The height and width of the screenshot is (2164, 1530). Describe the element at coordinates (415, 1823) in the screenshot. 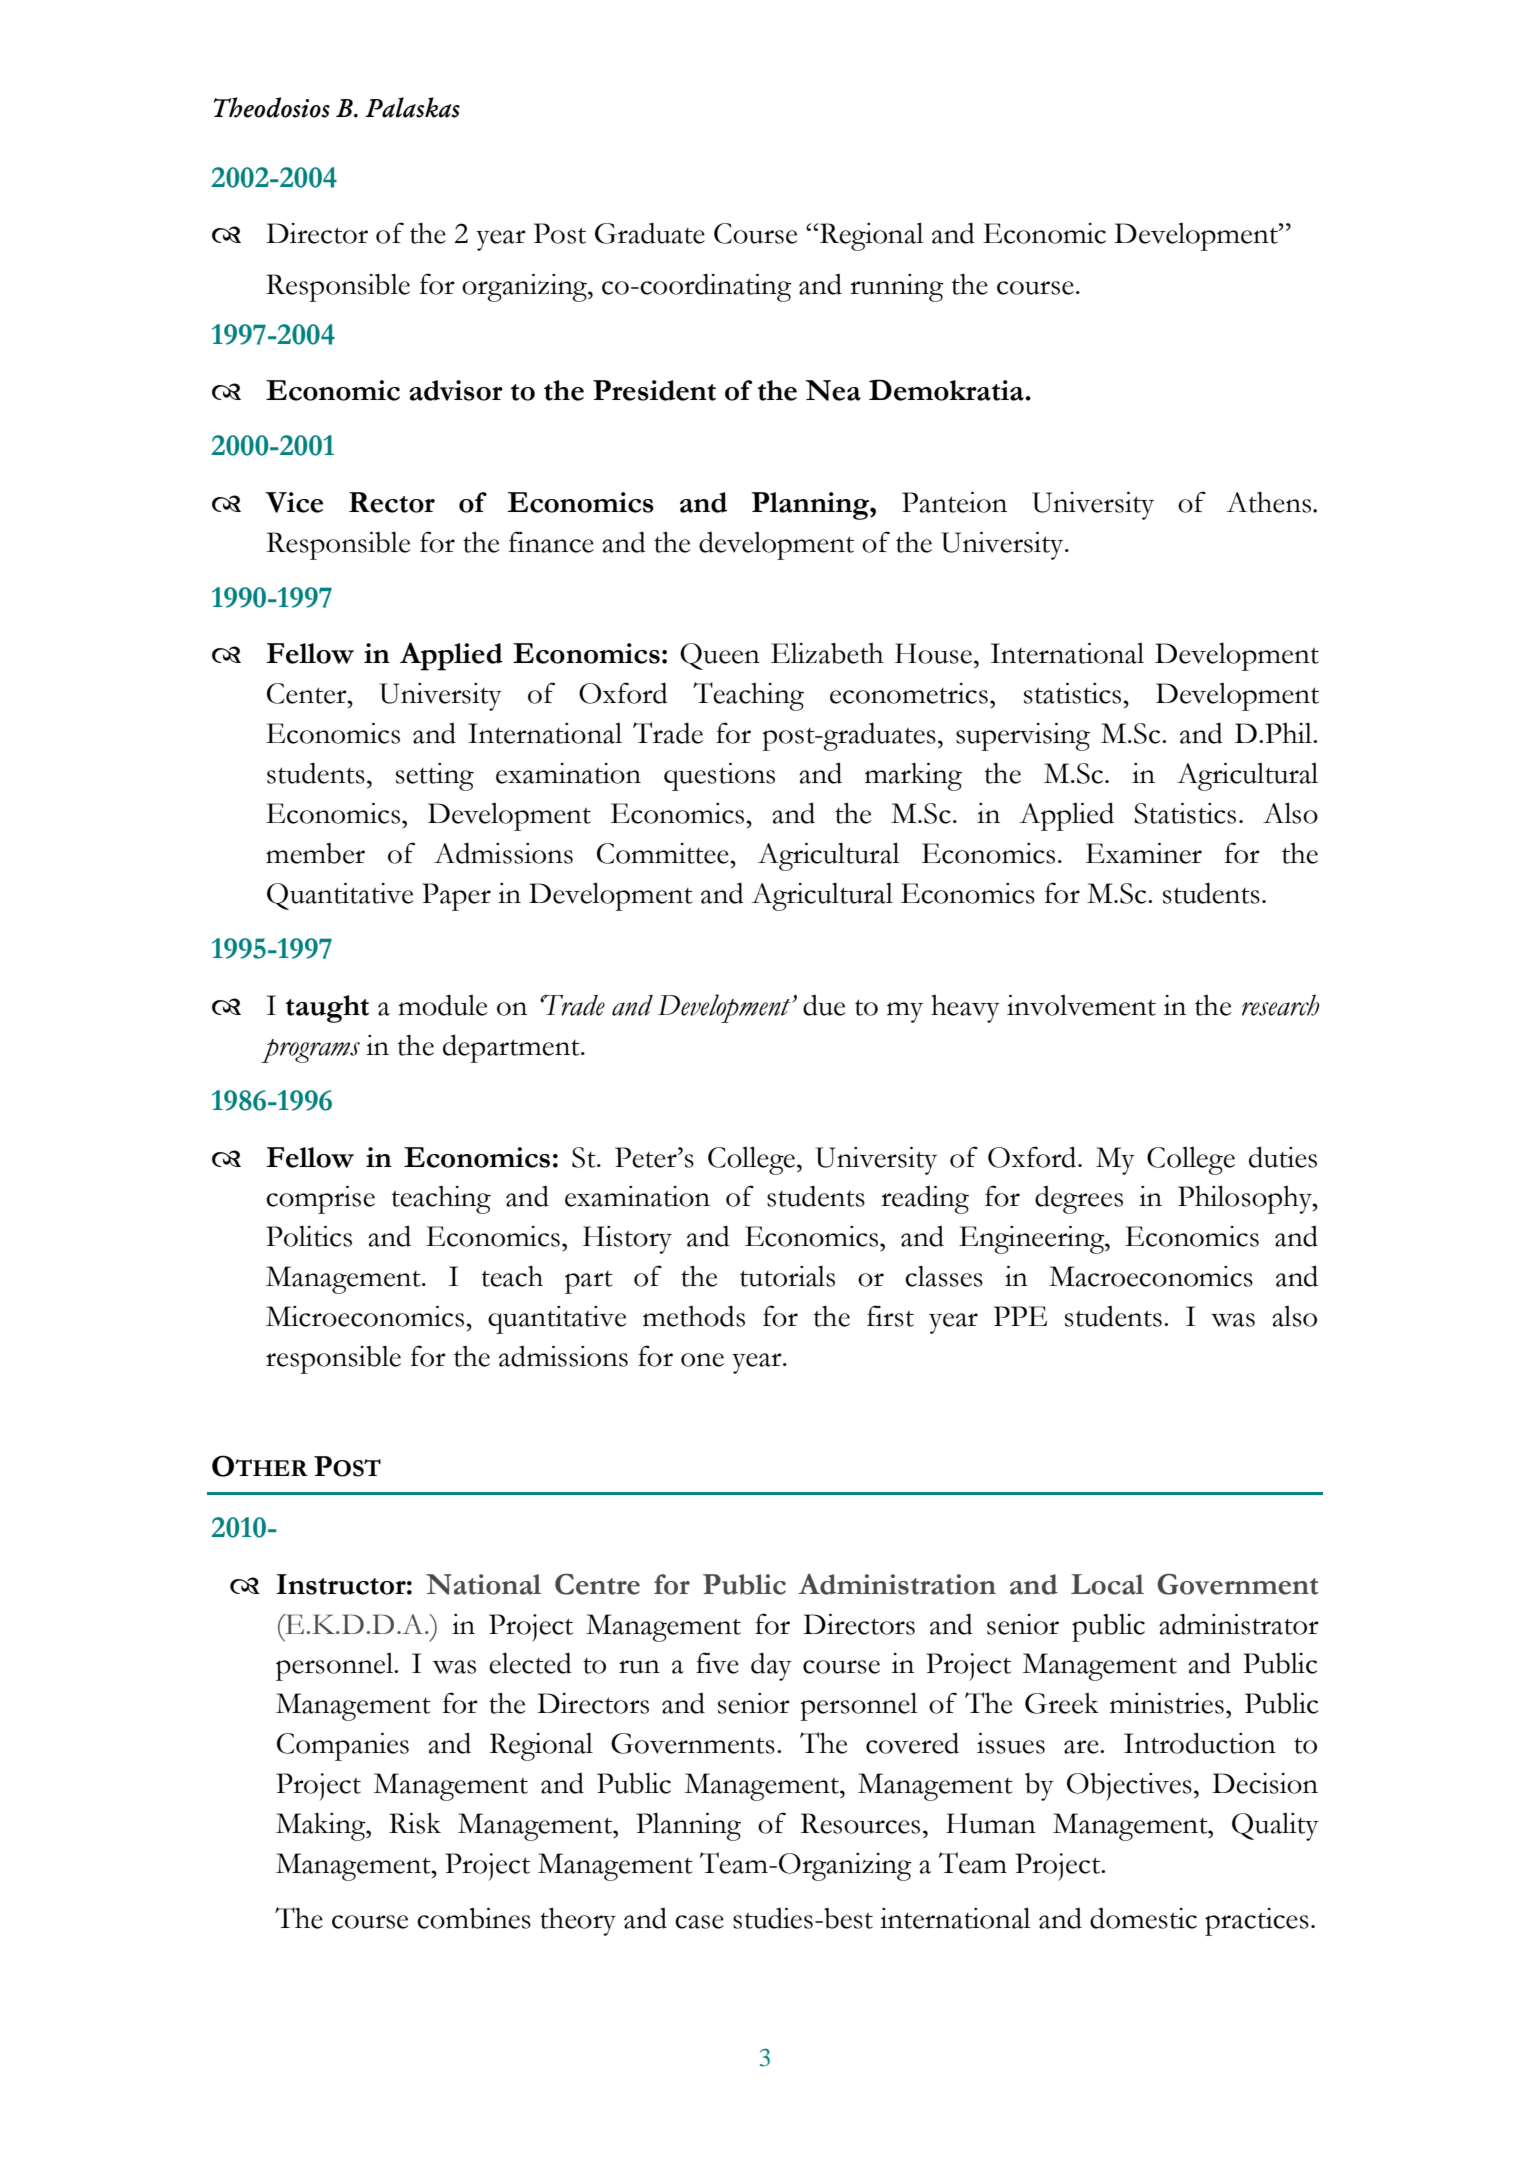

I see `Risk` at that location.
